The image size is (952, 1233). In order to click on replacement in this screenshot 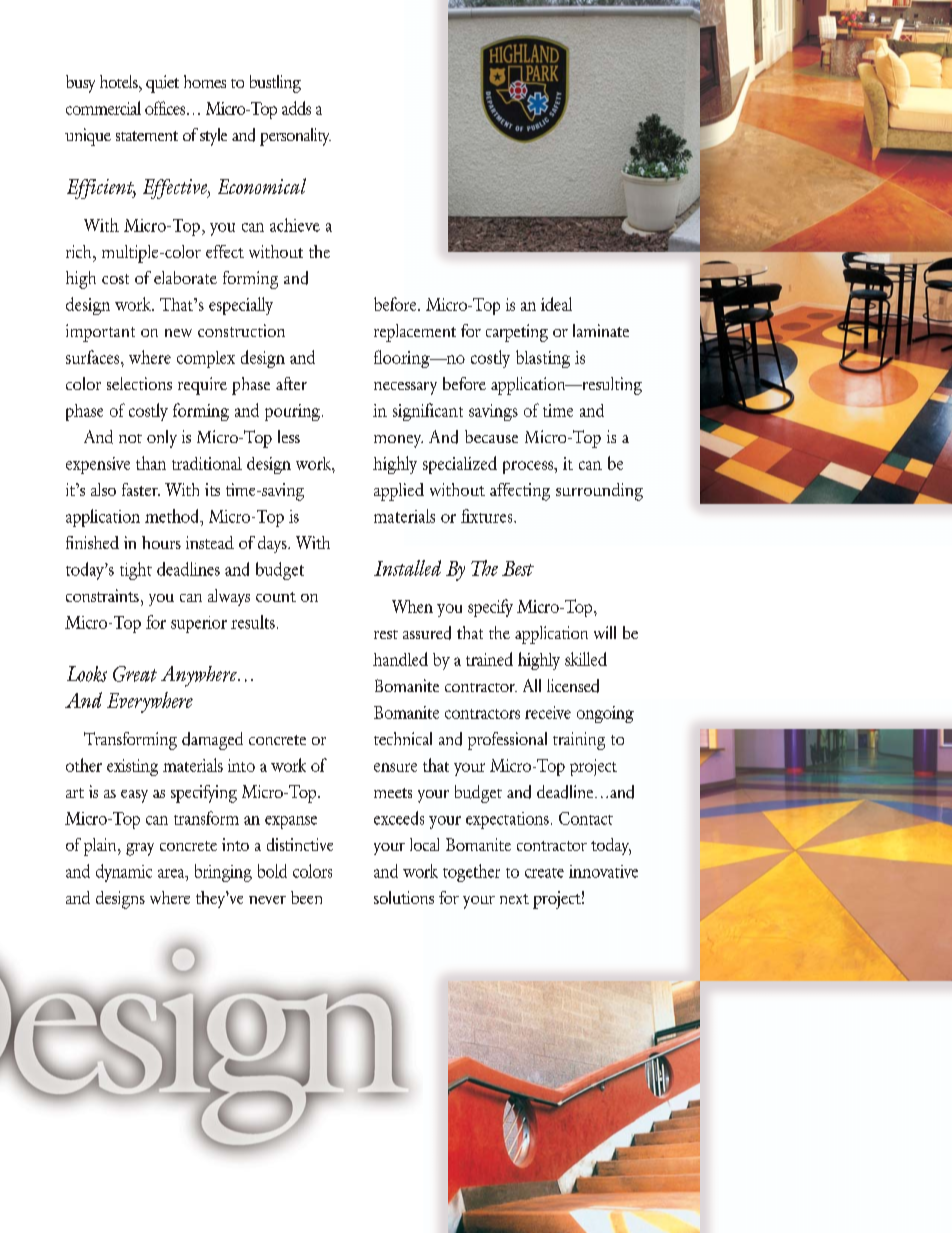, I will do `click(415, 333)`.
